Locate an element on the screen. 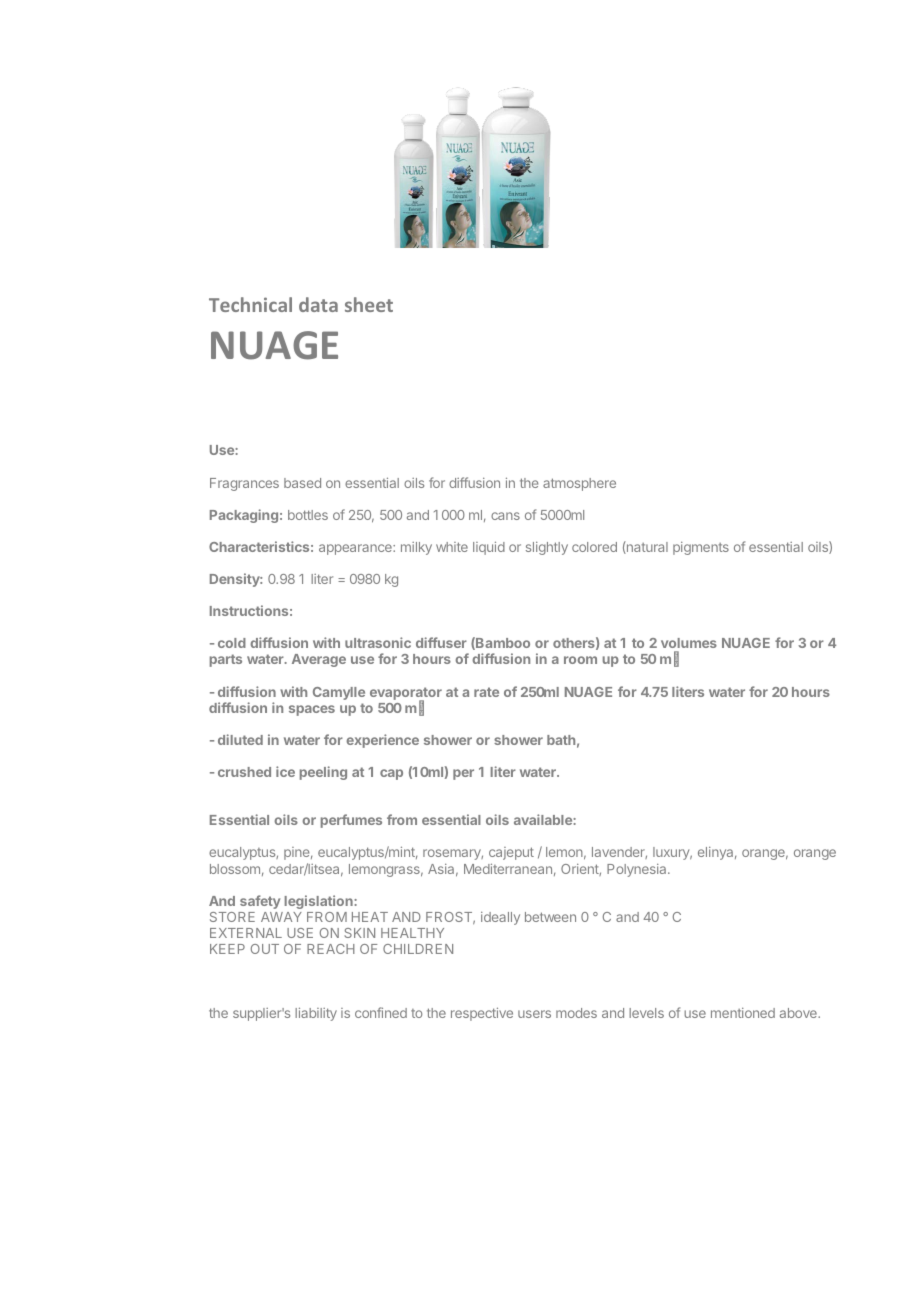 The image size is (924, 1308). volumes is located at coordinates (689, 645).
